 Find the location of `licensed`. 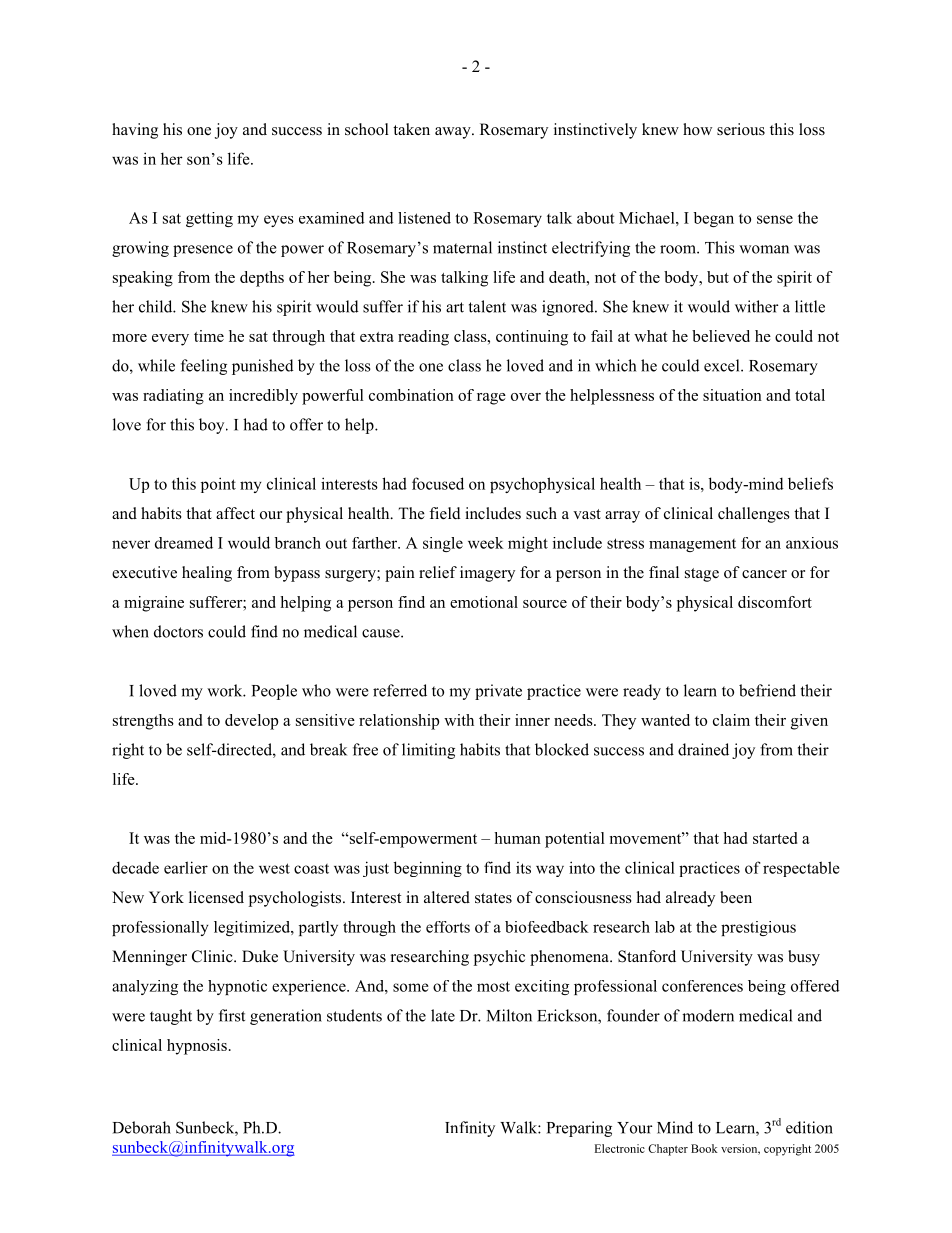

licensed is located at coordinates (216, 897).
